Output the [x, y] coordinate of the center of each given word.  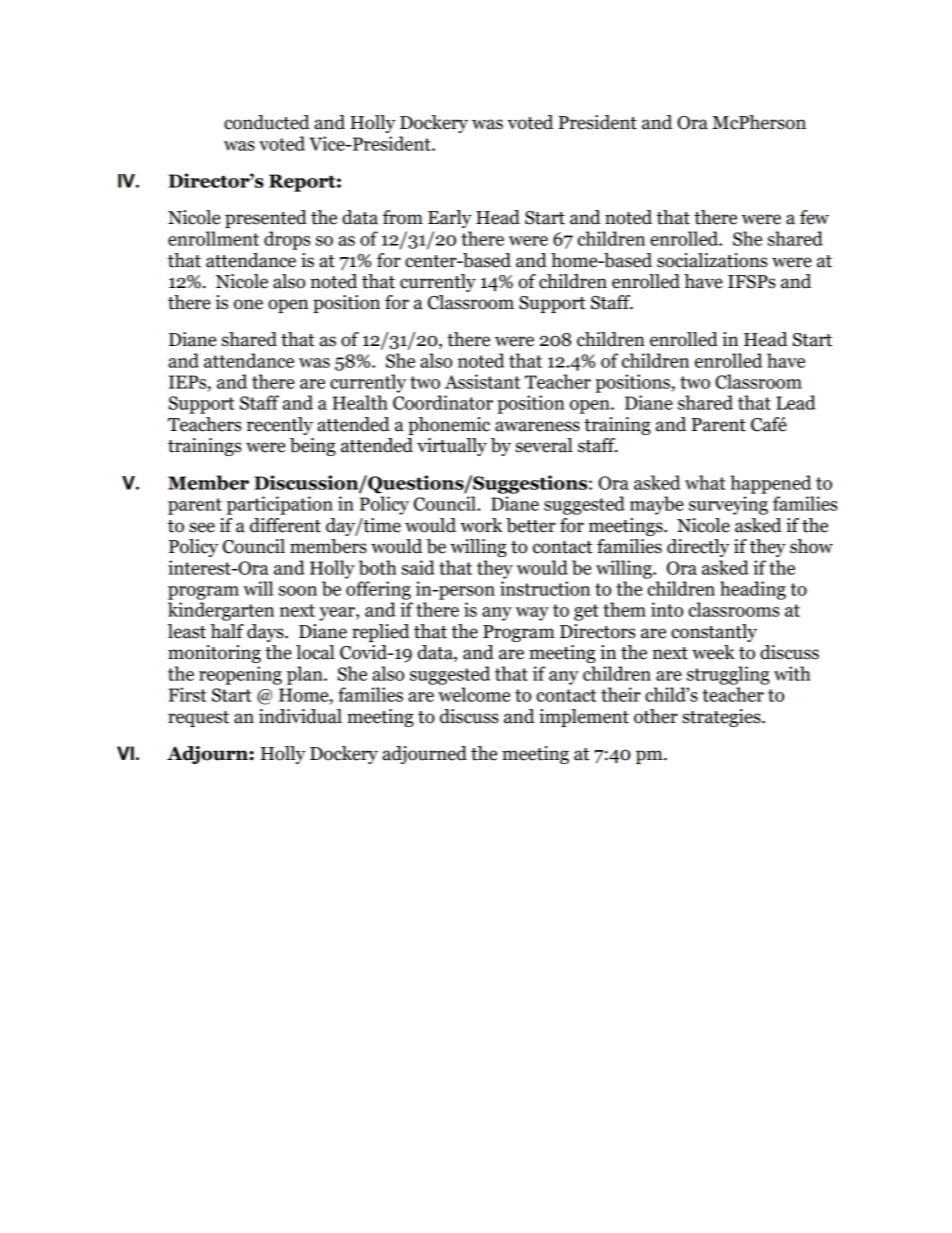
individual [300, 716]
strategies [722, 718]
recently [280, 426]
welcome [474, 694]
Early [450, 219]
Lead [796, 402]
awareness [537, 426]
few [814, 217]
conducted [267, 122]
